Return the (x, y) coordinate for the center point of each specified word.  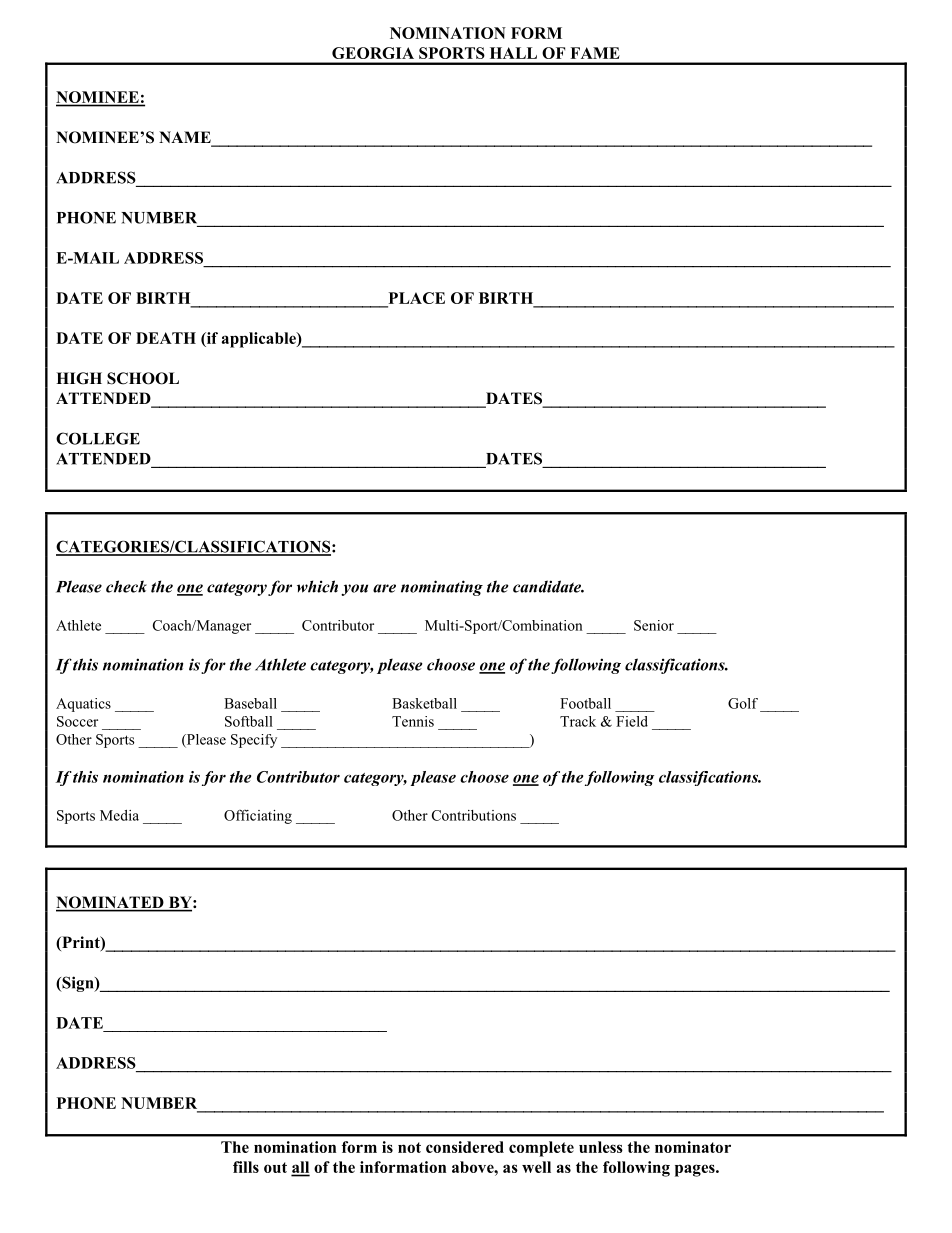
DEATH (166, 338)
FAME (595, 53)
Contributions (474, 815)
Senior (654, 625)
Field (632, 721)
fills (246, 1167)
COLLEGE (98, 438)
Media (119, 815)
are (384, 588)
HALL (513, 53)
